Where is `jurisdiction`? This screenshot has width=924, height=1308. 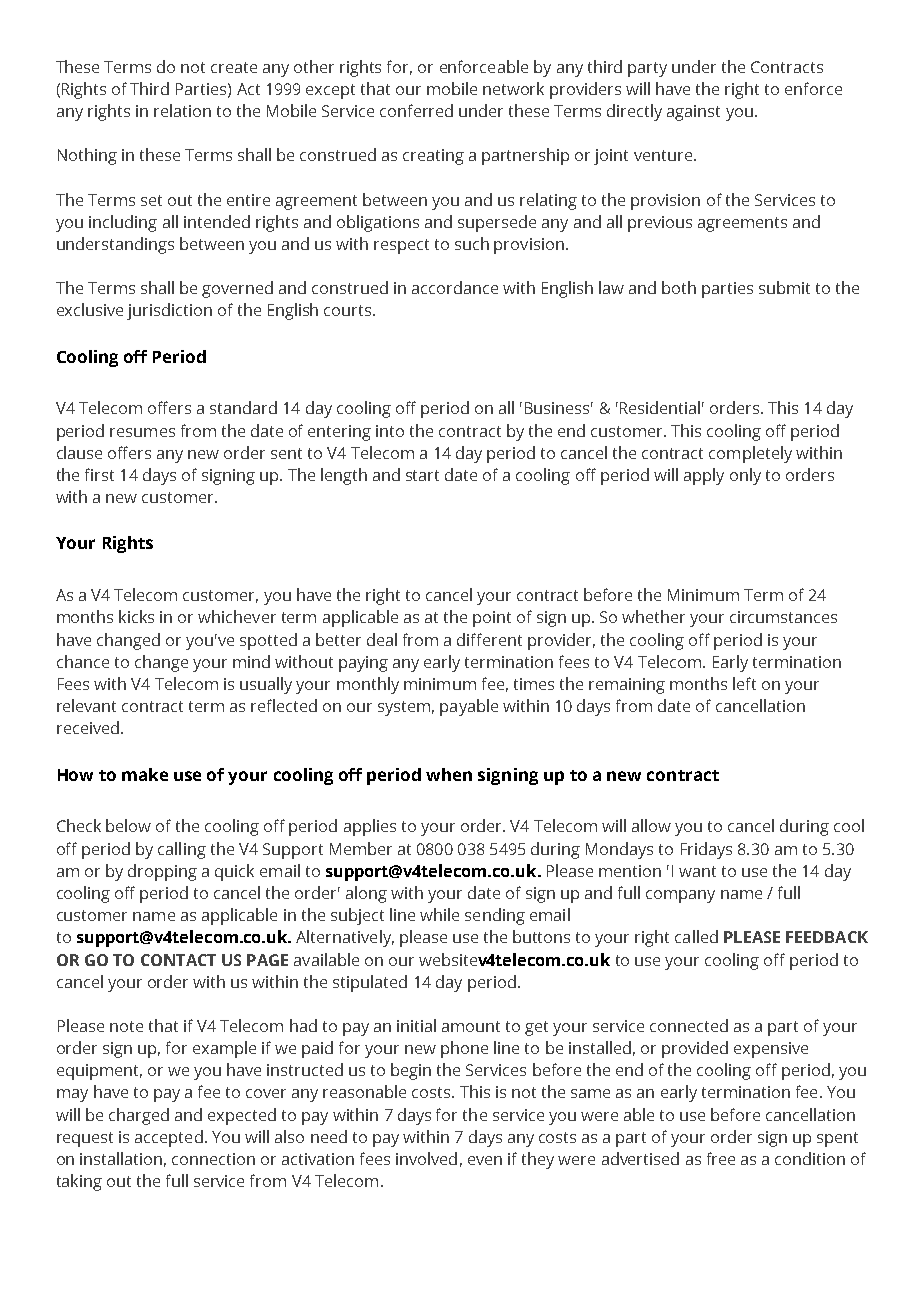
jurisdiction is located at coordinates (169, 311).
